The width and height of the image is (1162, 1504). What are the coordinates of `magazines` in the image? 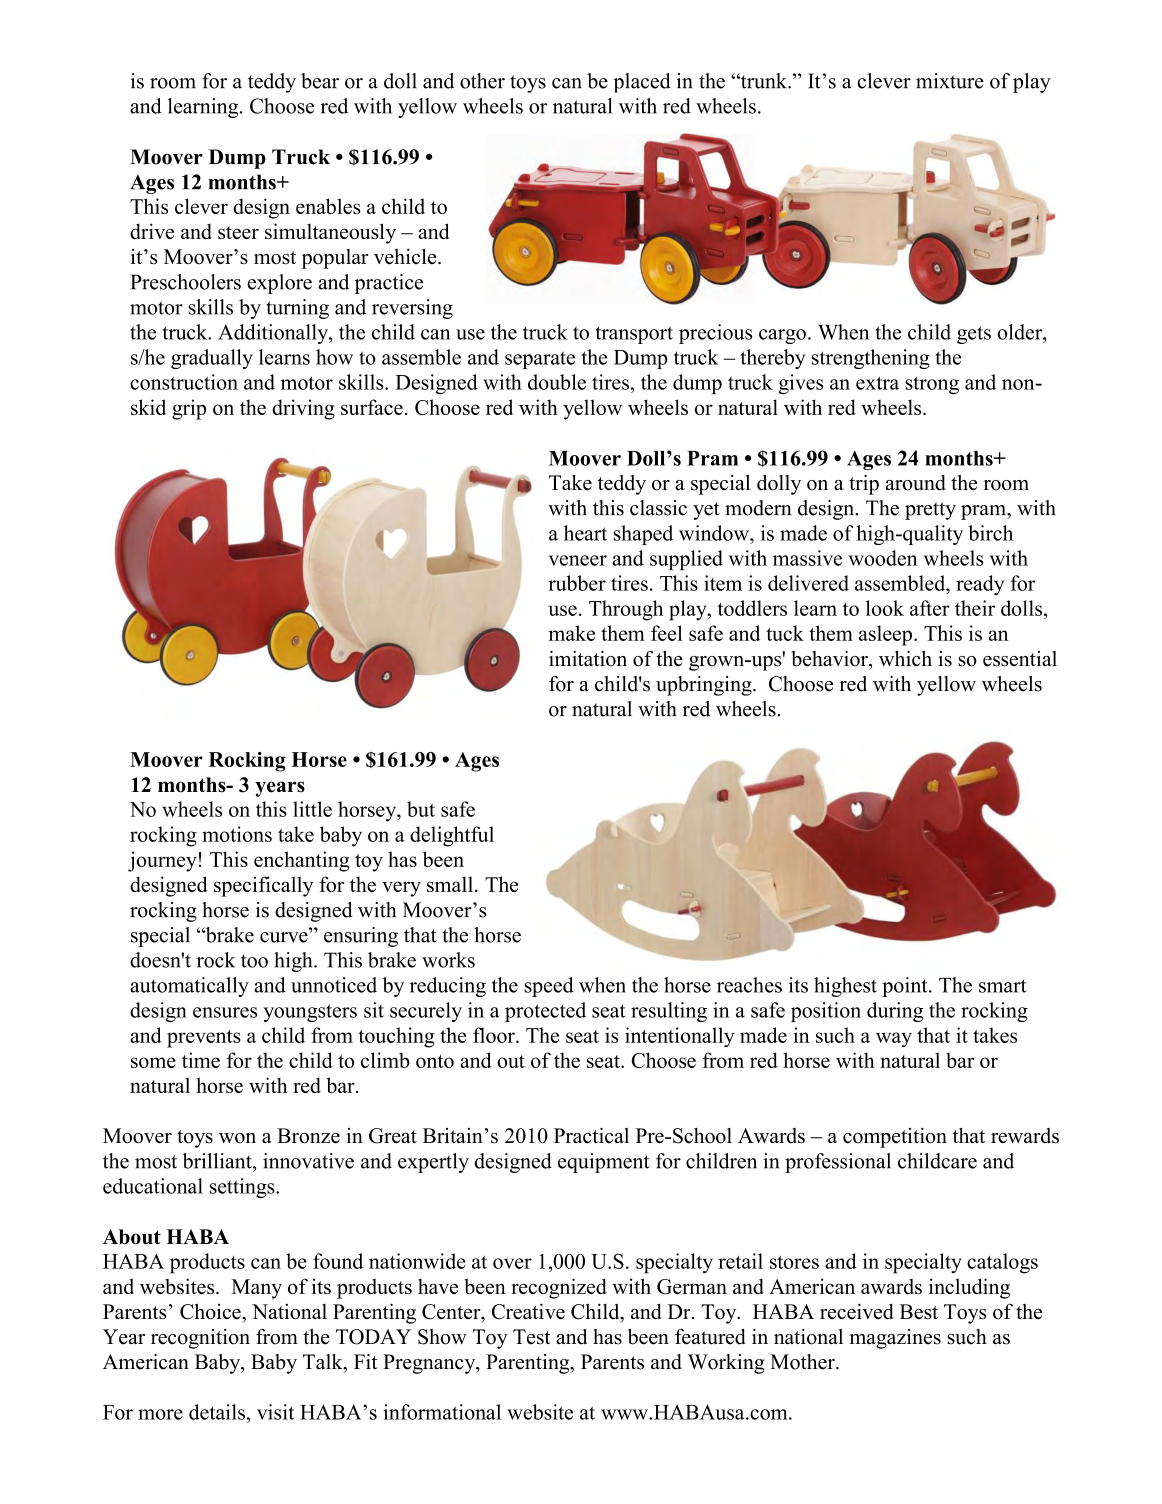 It's located at (895, 1339).
